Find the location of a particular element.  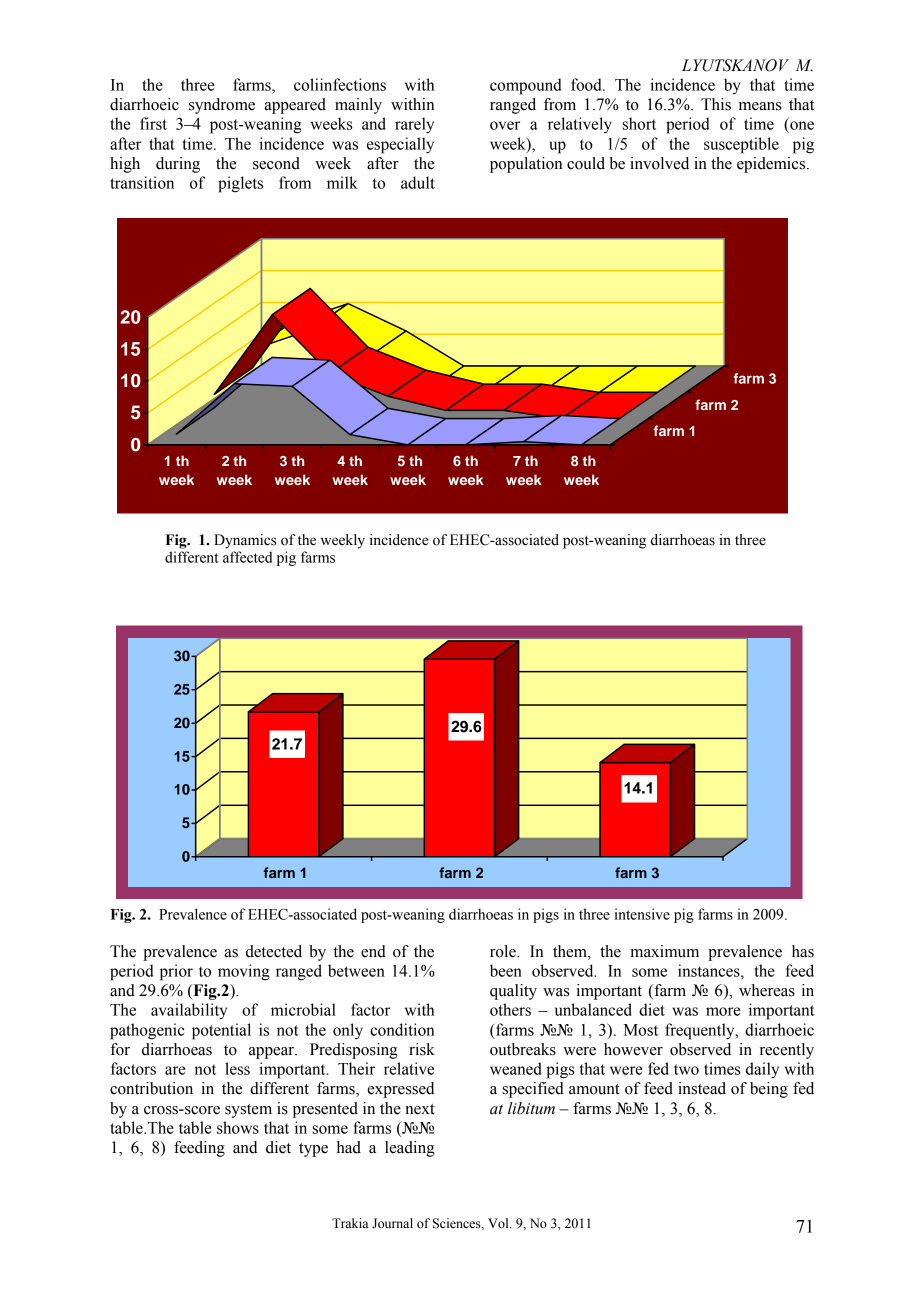

epidemics is located at coordinates (772, 165).
